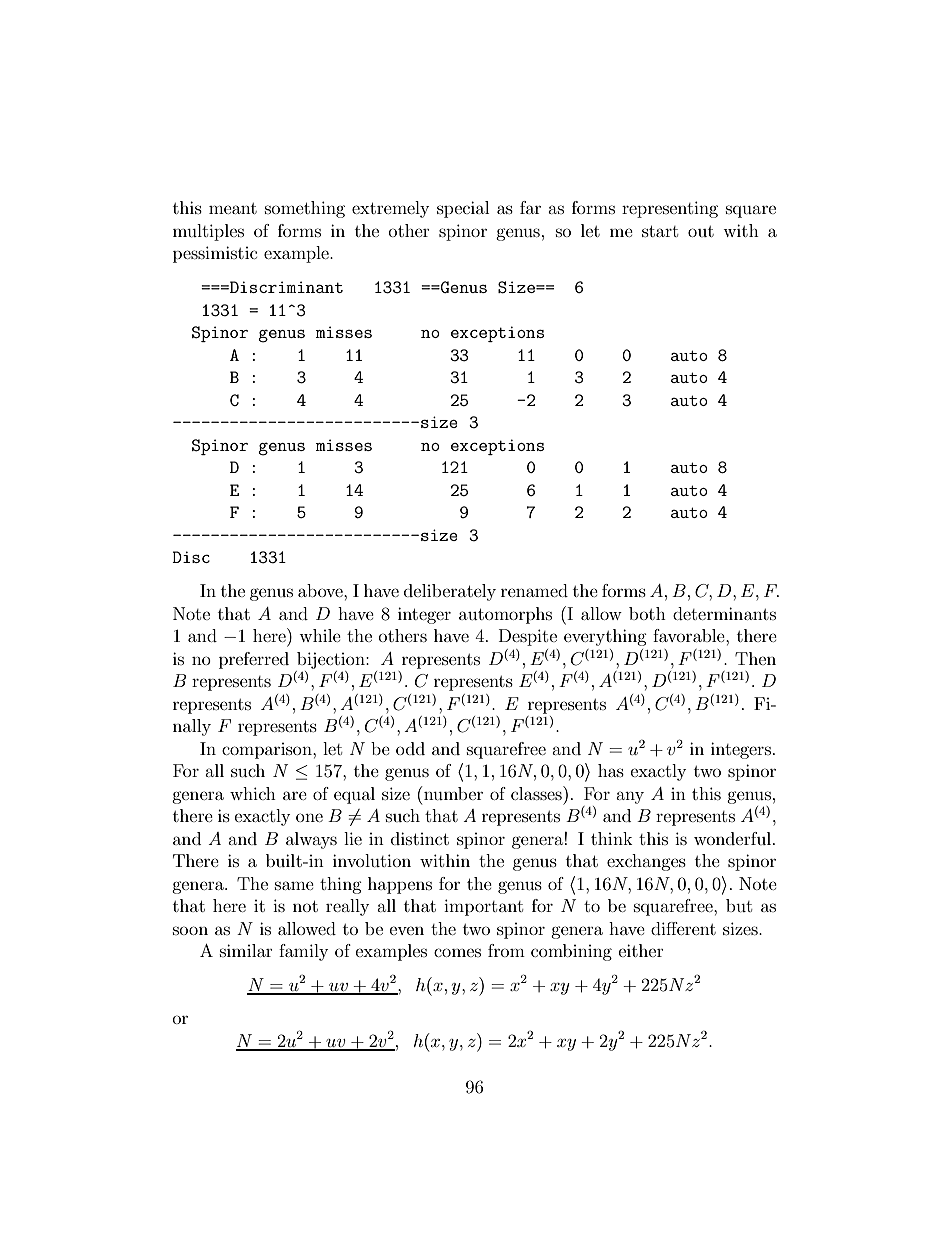 This page has width=952, height=1233. What do you see at coordinates (233, 208) in the page?
I see `meant` at bounding box center [233, 208].
